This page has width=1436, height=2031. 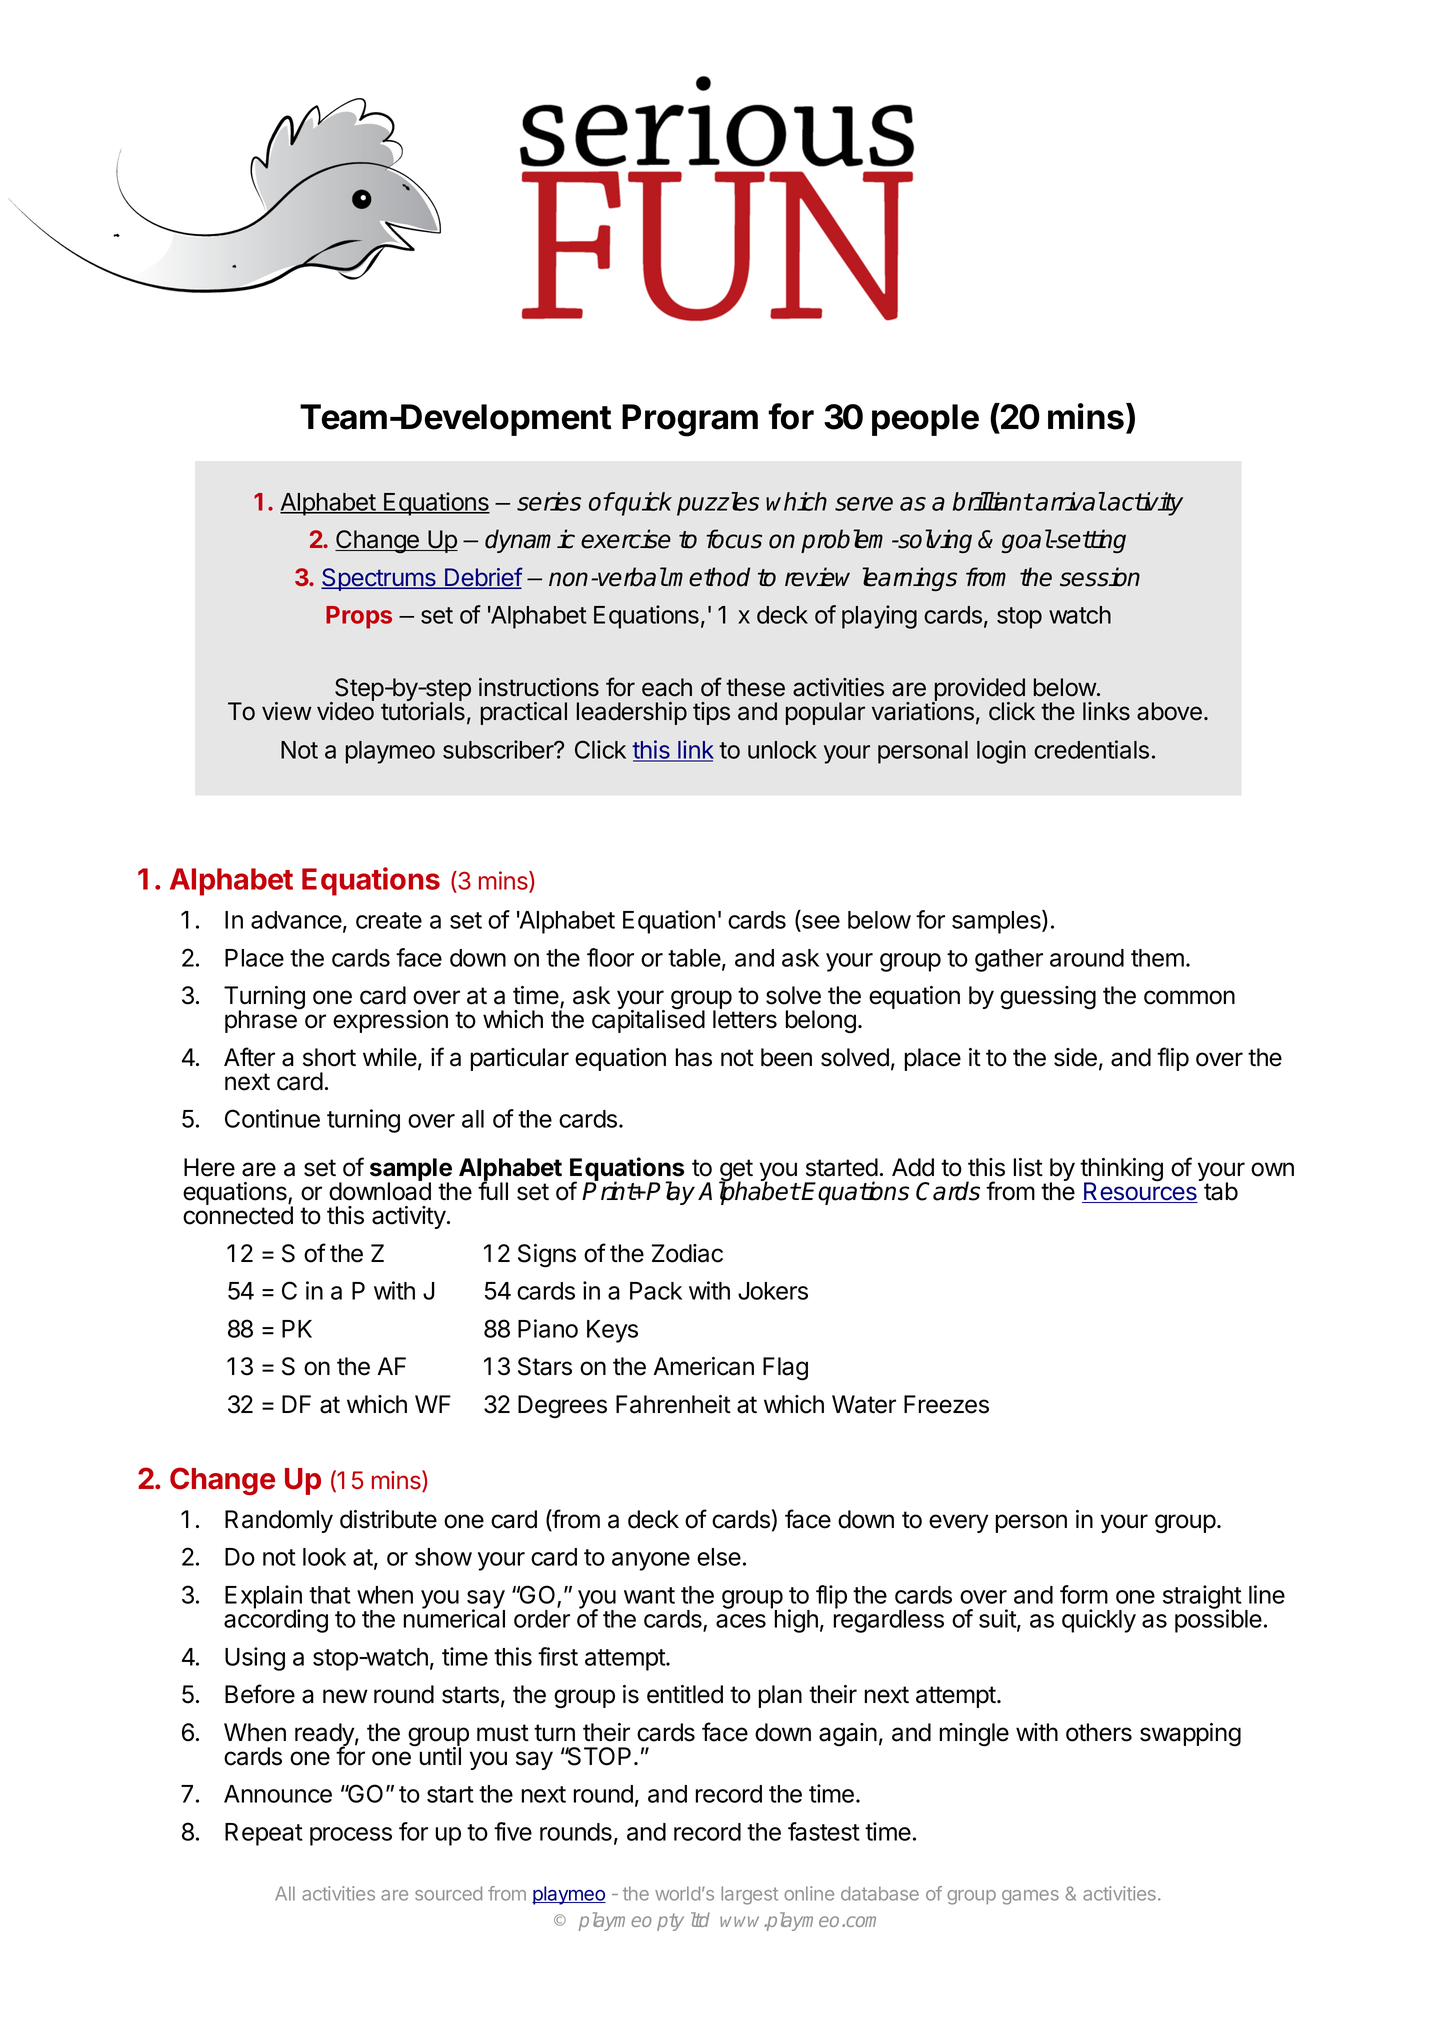 I want to click on largest, so click(x=749, y=1895).
